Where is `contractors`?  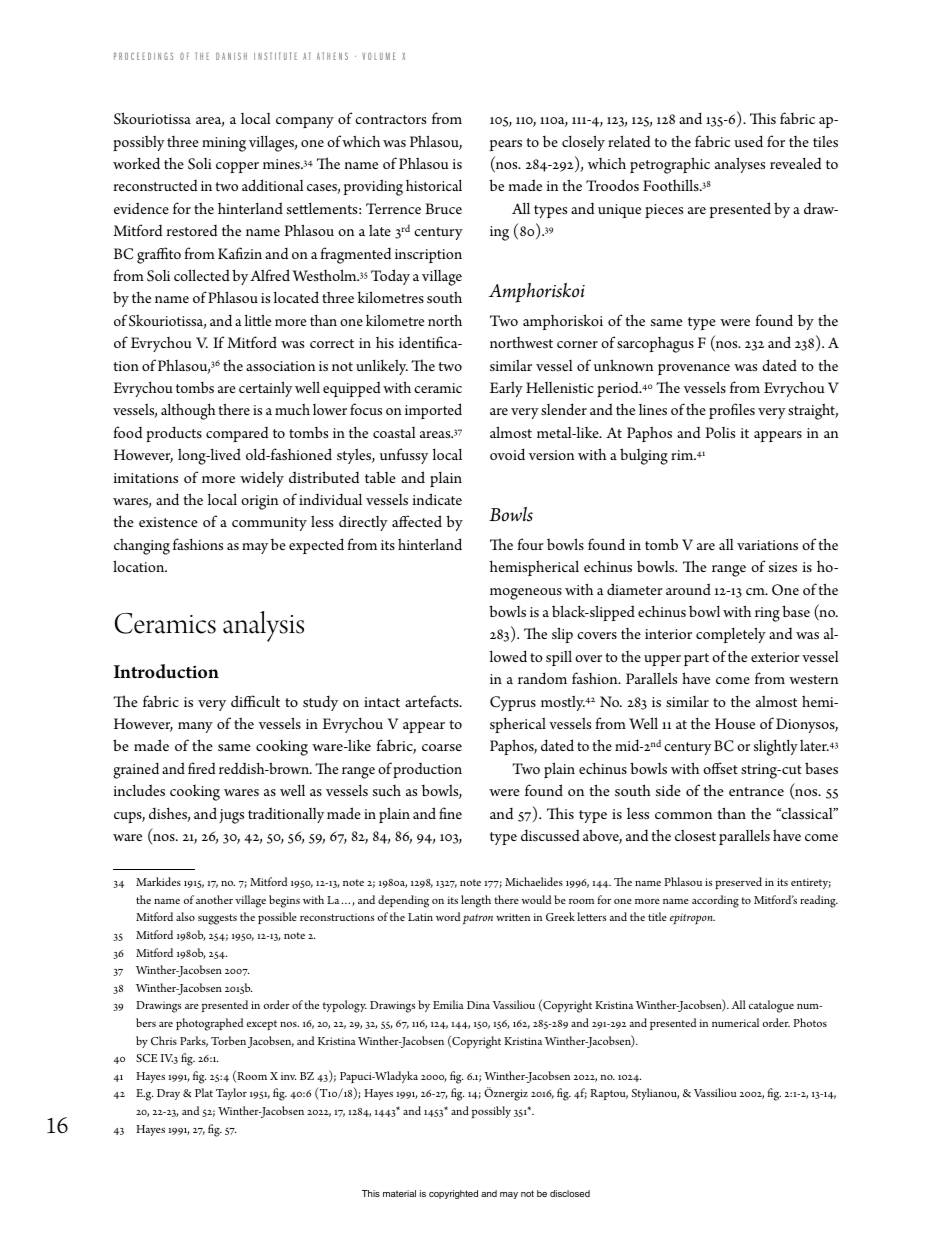
contractors is located at coordinates (390, 119).
